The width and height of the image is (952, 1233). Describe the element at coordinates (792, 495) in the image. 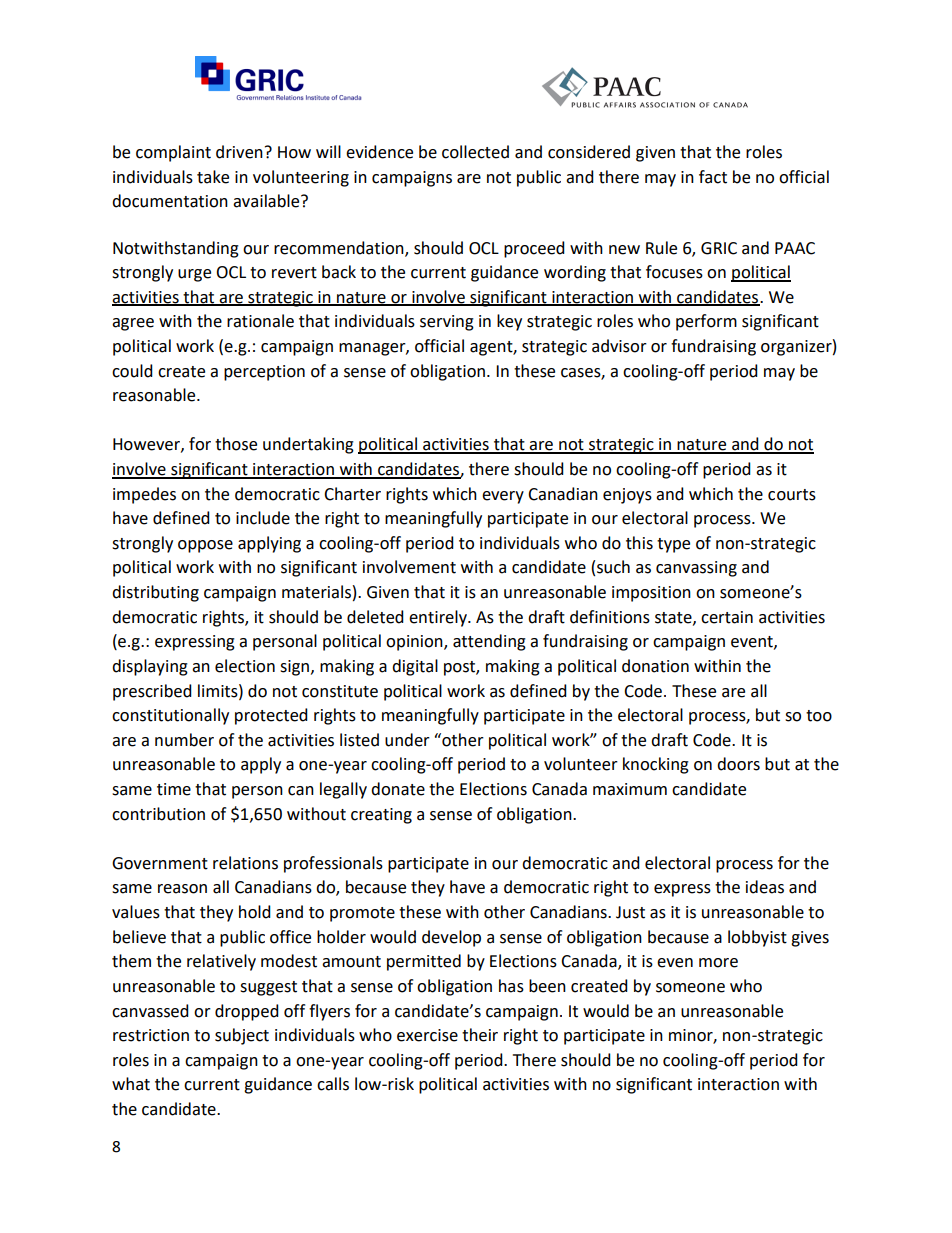

I see `courts` at that location.
